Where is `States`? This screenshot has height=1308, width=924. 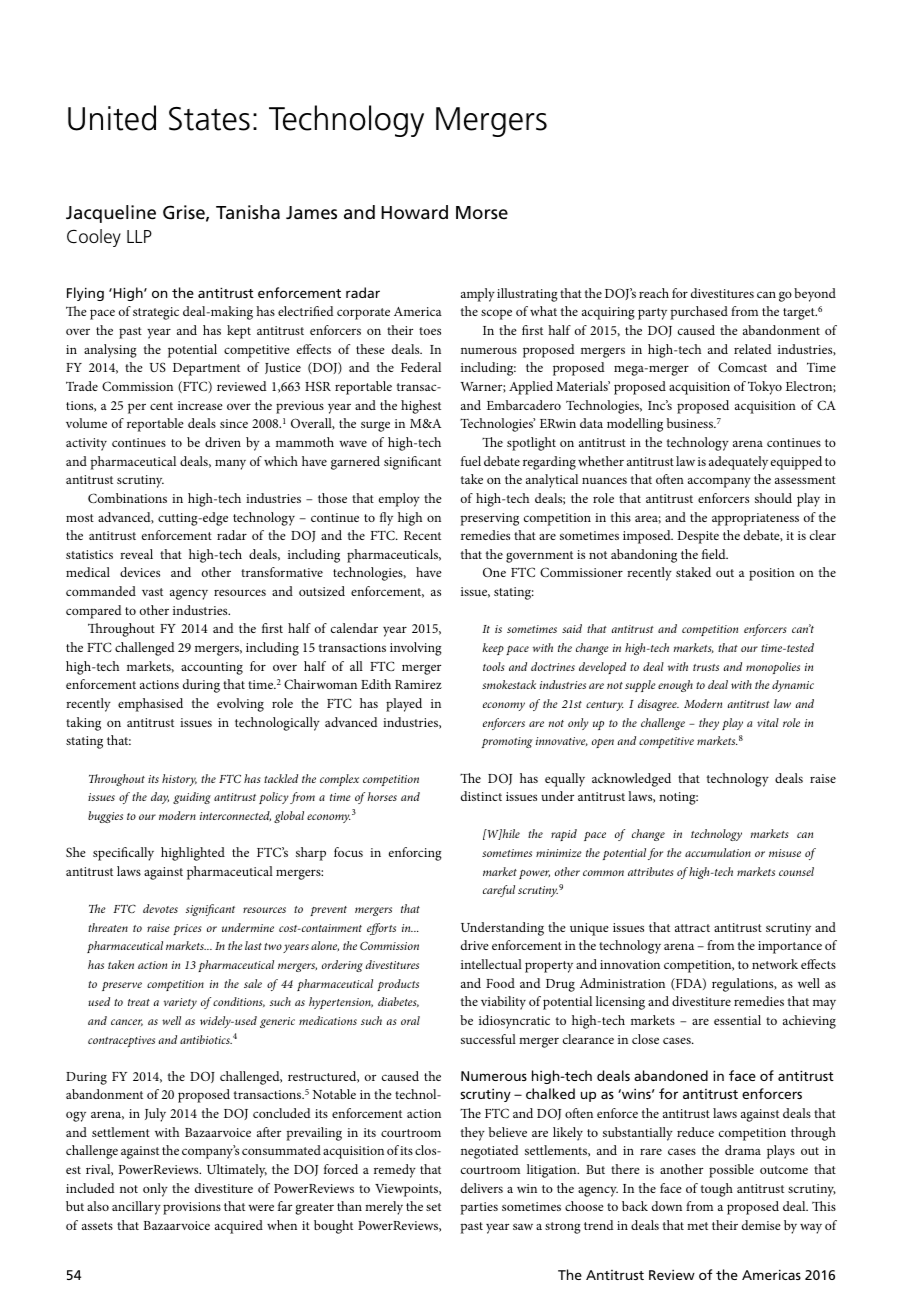 States is located at coordinates (209, 119).
